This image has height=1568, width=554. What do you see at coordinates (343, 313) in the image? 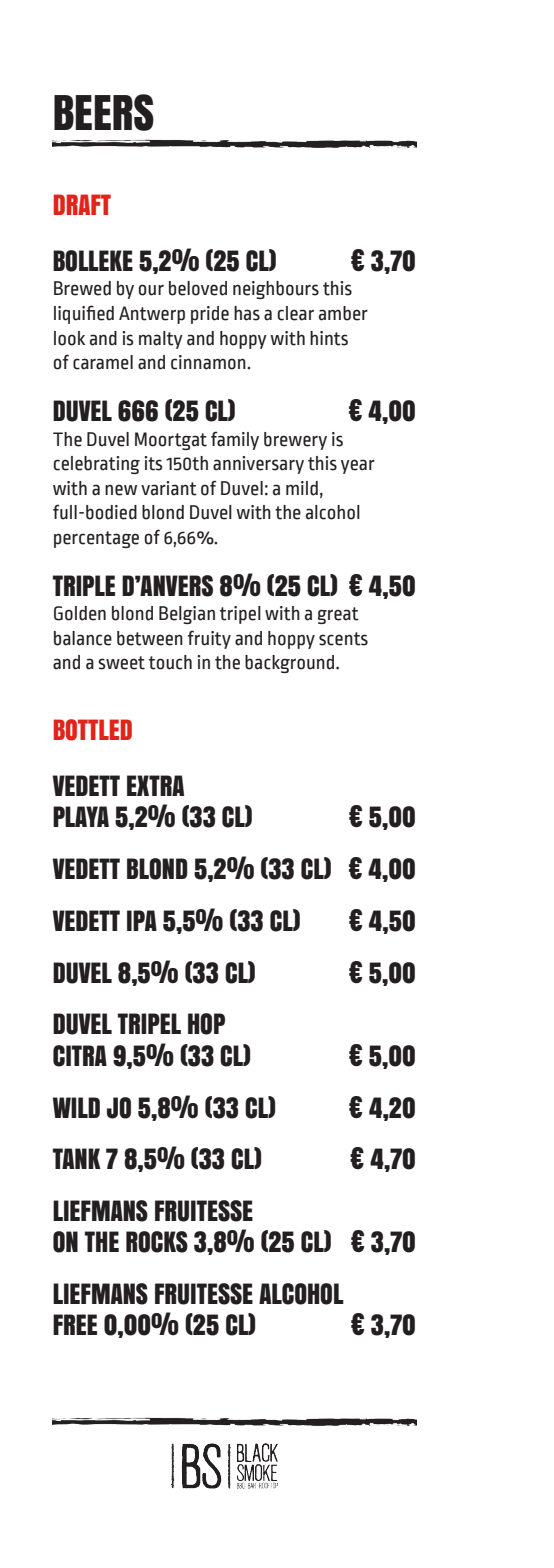
I see `amber` at bounding box center [343, 313].
